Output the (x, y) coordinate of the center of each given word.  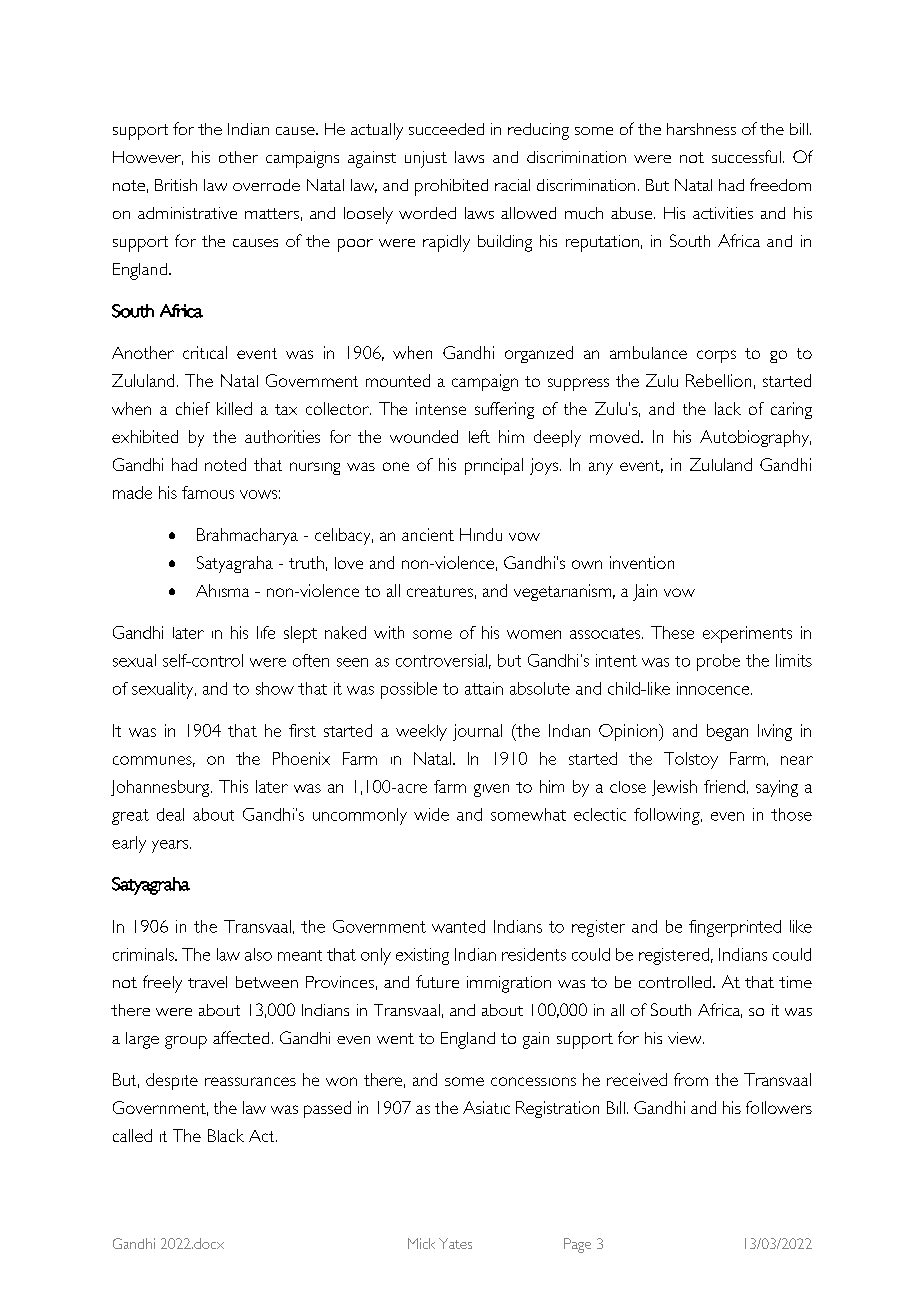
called (132, 1135)
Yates (455, 1243)
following (668, 816)
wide (431, 814)
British (176, 185)
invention (642, 562)
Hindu (481, 534)
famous (208, 492)
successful (746, 156)
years (171, 846)
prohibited (451, 187)
